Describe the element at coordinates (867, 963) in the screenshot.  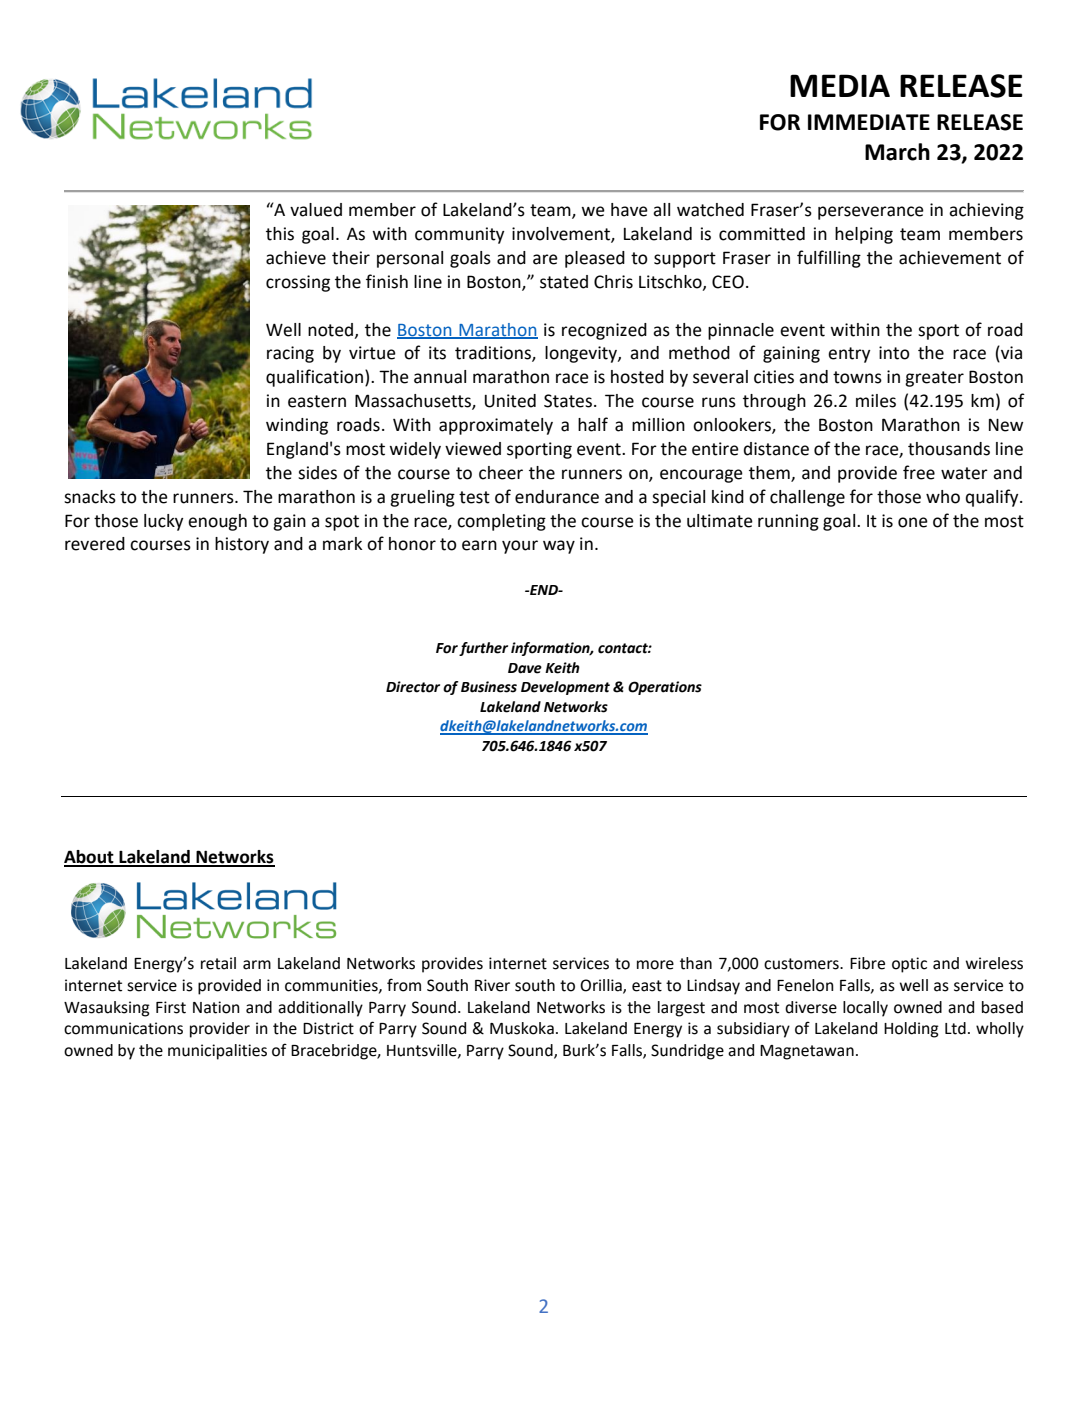
I see `Fibre` at that location.
